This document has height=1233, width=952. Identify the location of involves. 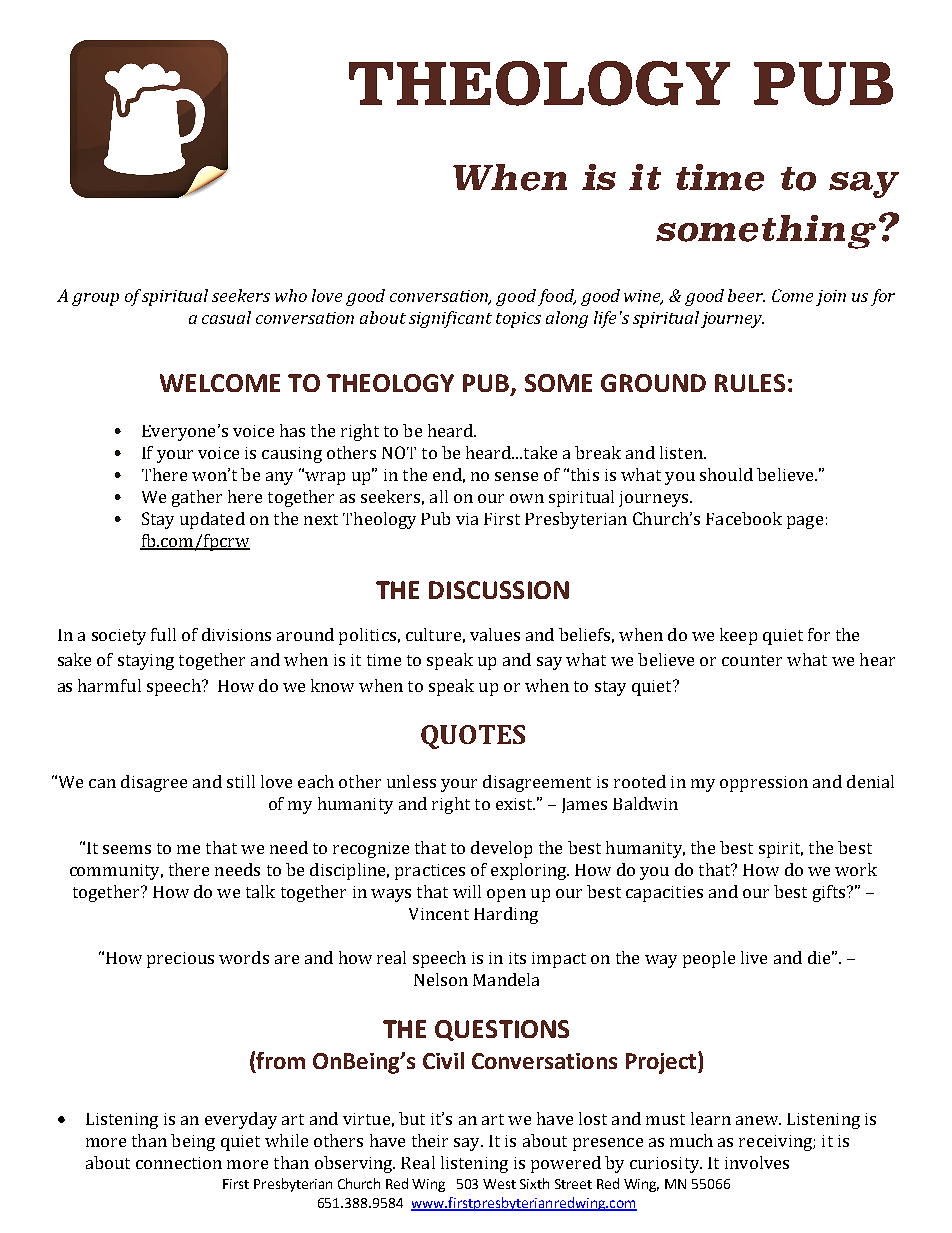
(757, 1162).
